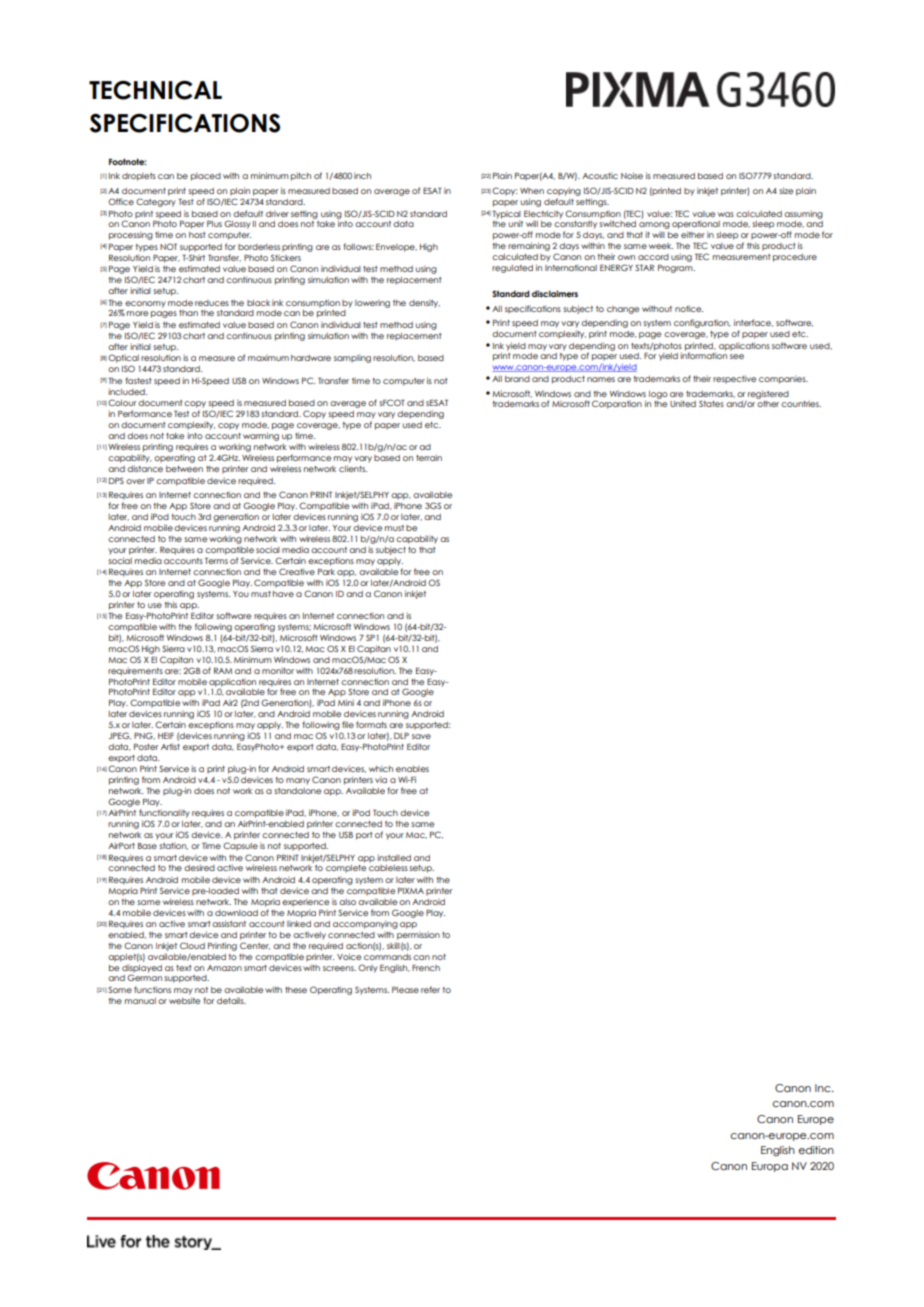  I want to click on When, so click(532, 191).
